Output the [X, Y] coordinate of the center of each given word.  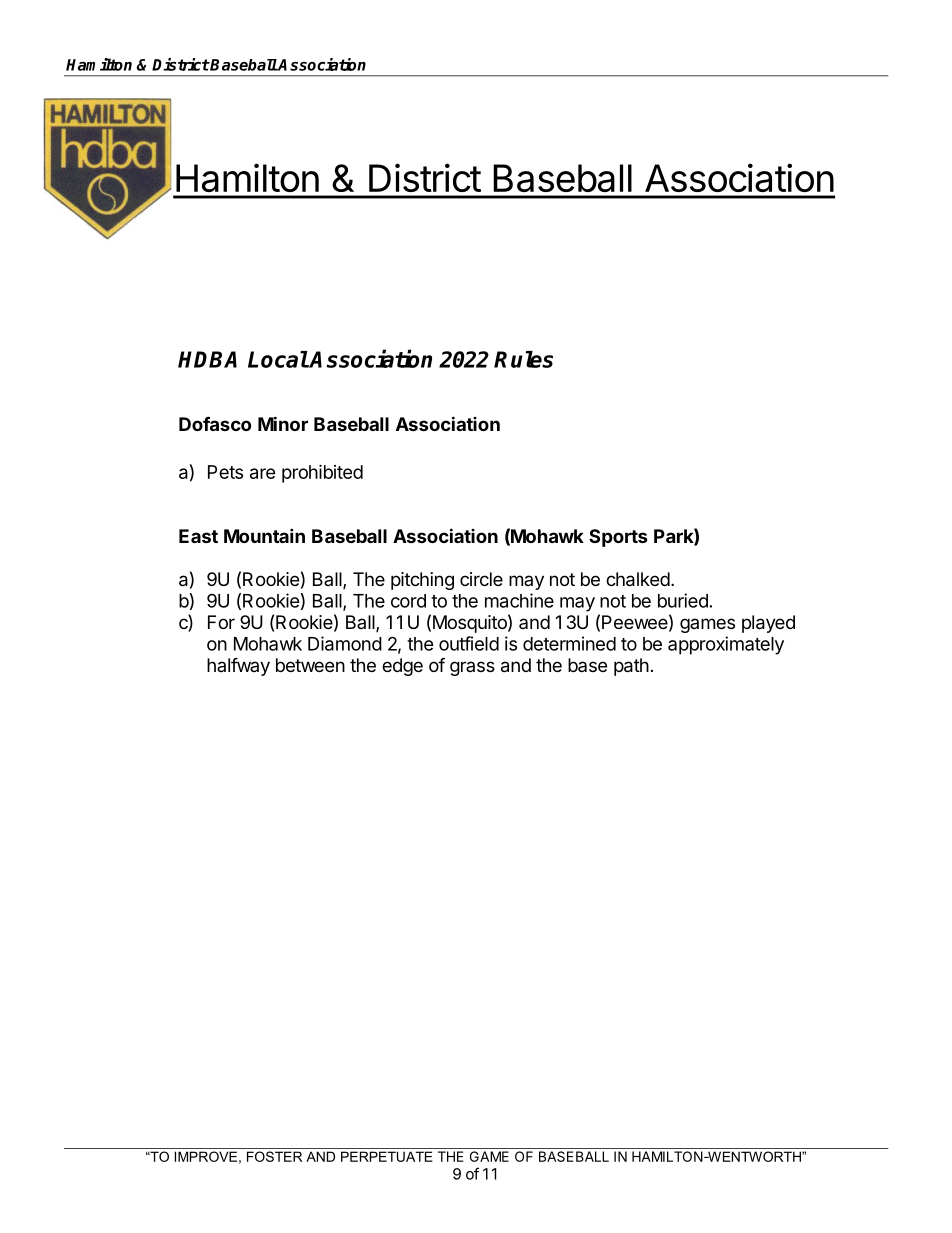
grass [472, 668]
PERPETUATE [387, 1156]
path [631, 667]
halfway [238, 667]
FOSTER [274, 1156]
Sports [618, 538]
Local [278, 359]
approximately [726, 645]
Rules [523, 359]
